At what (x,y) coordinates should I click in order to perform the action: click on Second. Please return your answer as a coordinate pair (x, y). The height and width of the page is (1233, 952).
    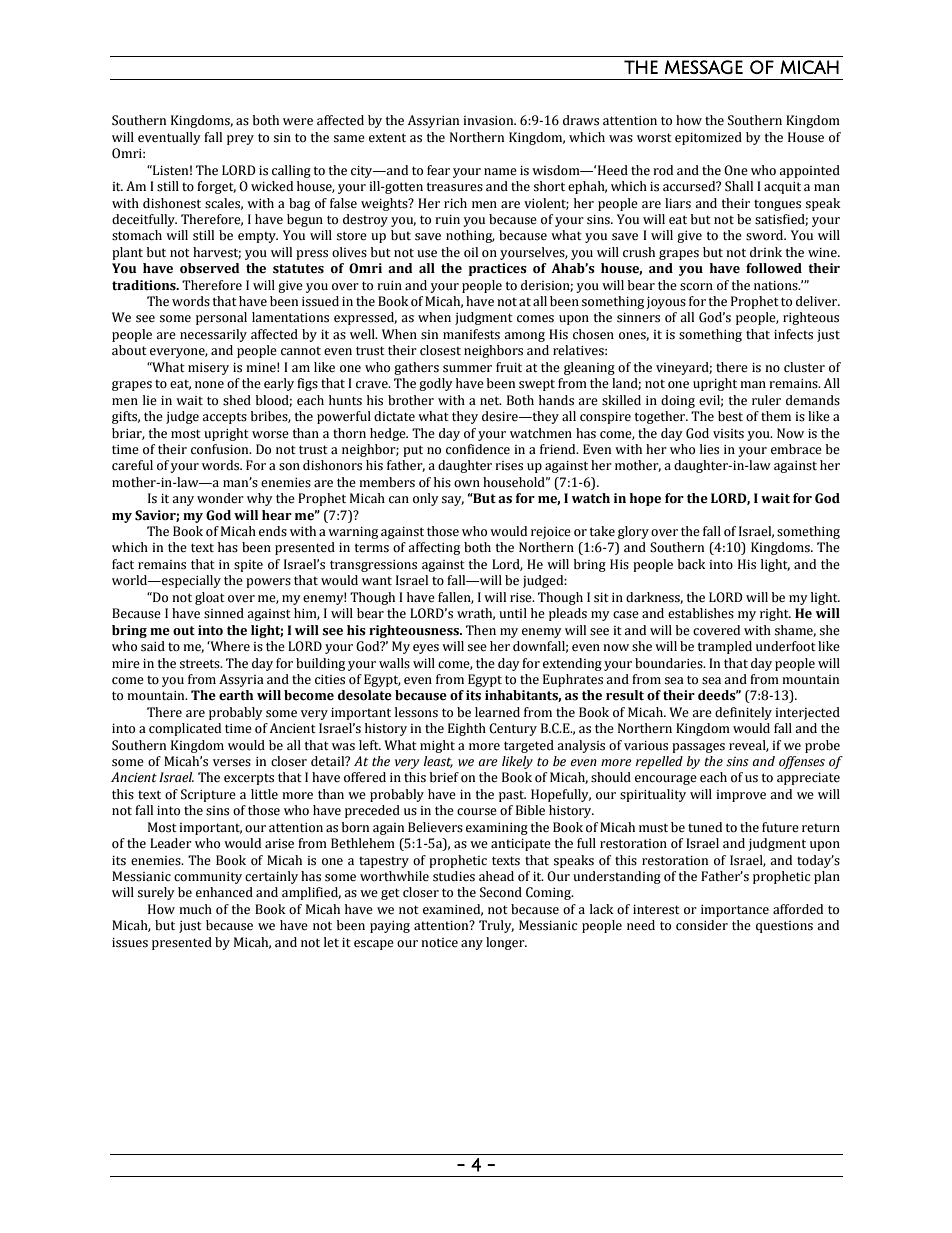
    Looking at the image, I should click on (501, 892).
